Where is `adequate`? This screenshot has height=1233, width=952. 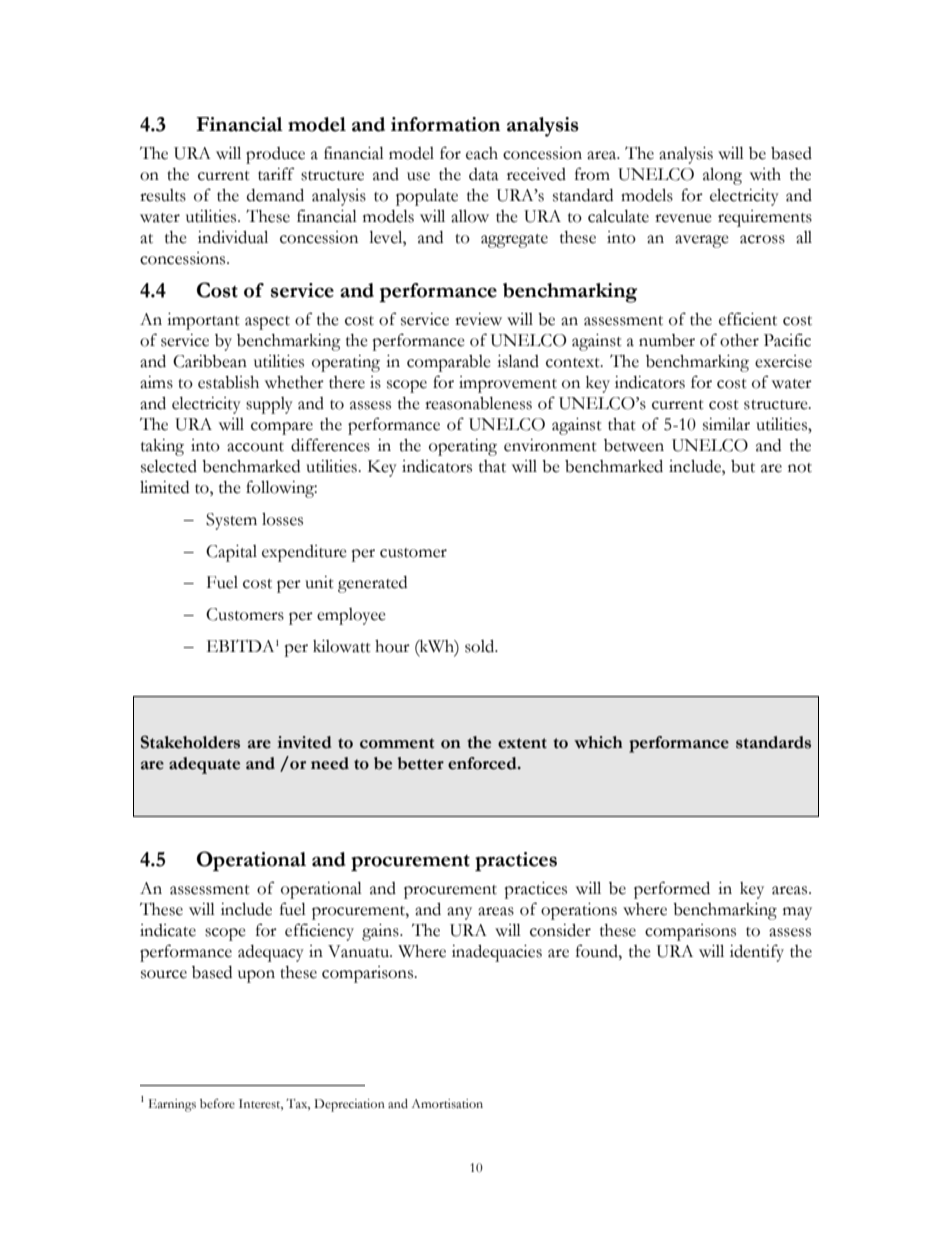
adequate is located at coordinates (204, 765).
